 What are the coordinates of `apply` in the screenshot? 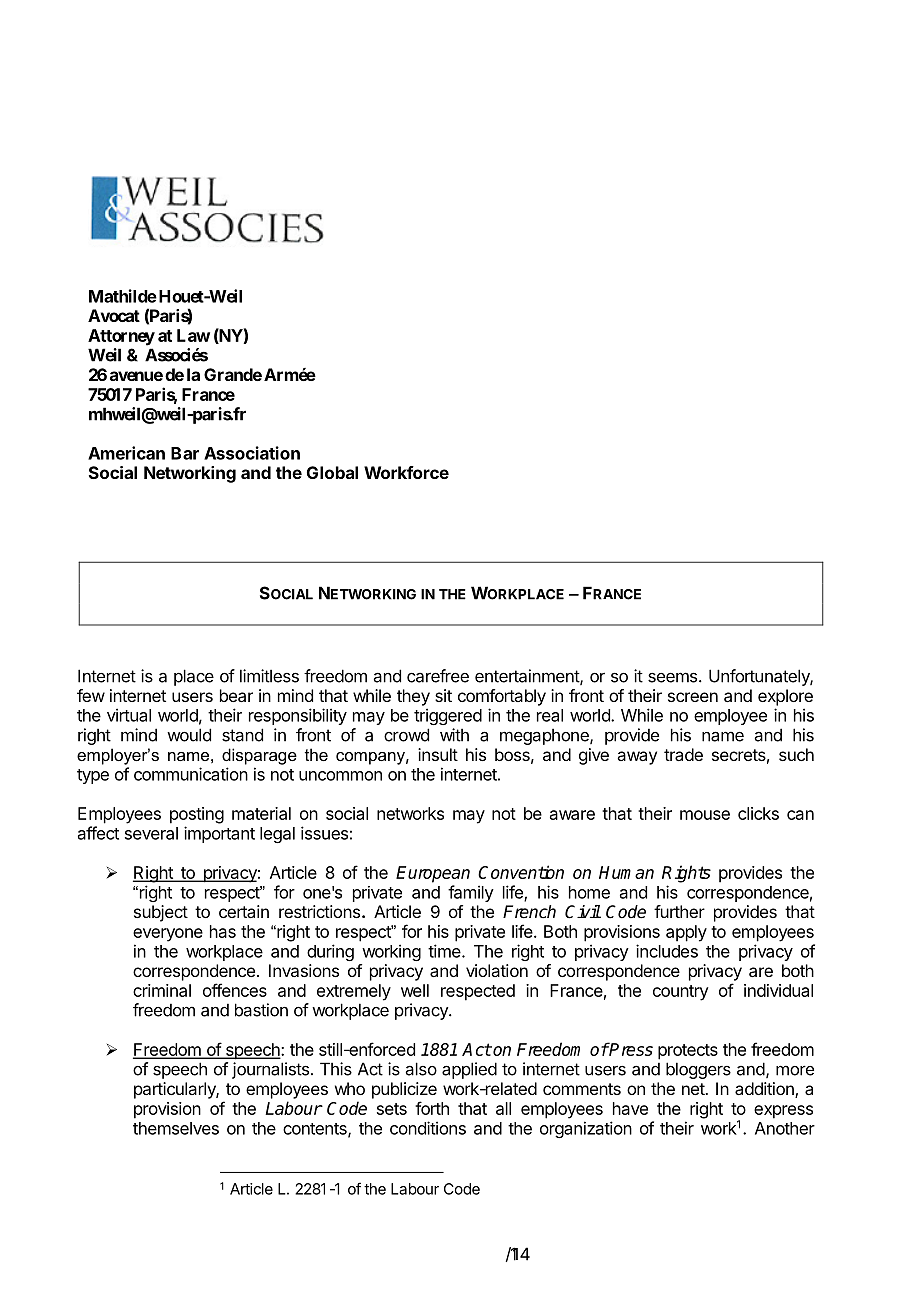 It's located at (686, 933).
